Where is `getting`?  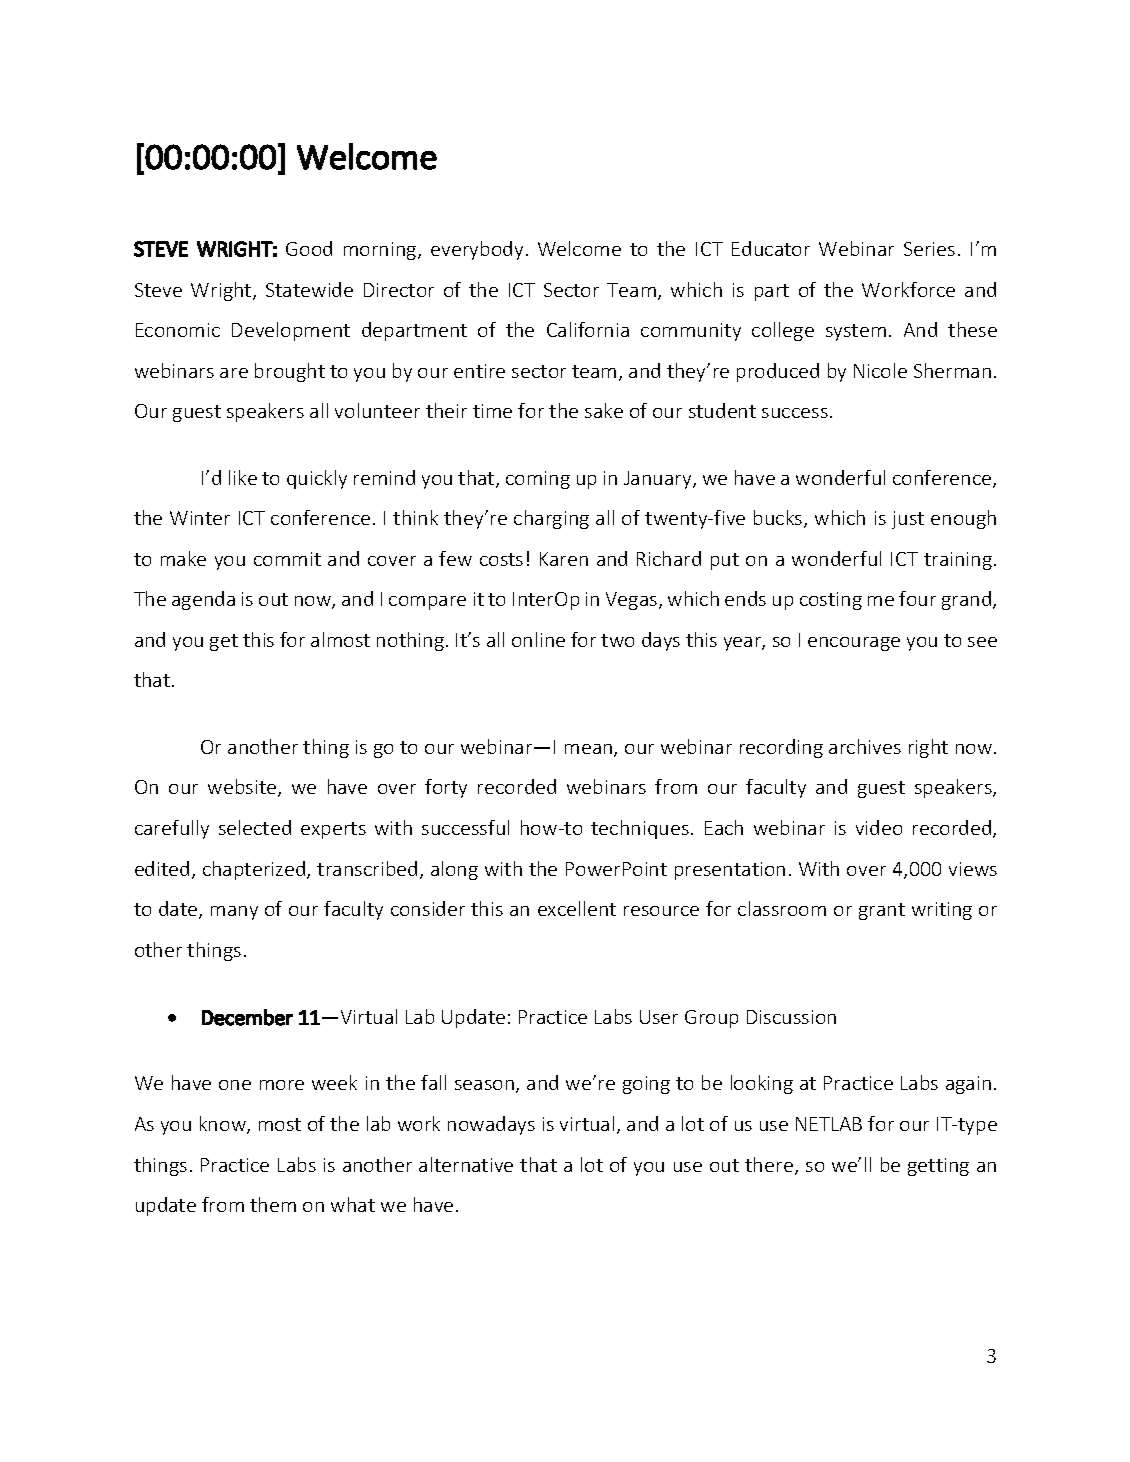 getting is located at coordinates (938, 1167).
